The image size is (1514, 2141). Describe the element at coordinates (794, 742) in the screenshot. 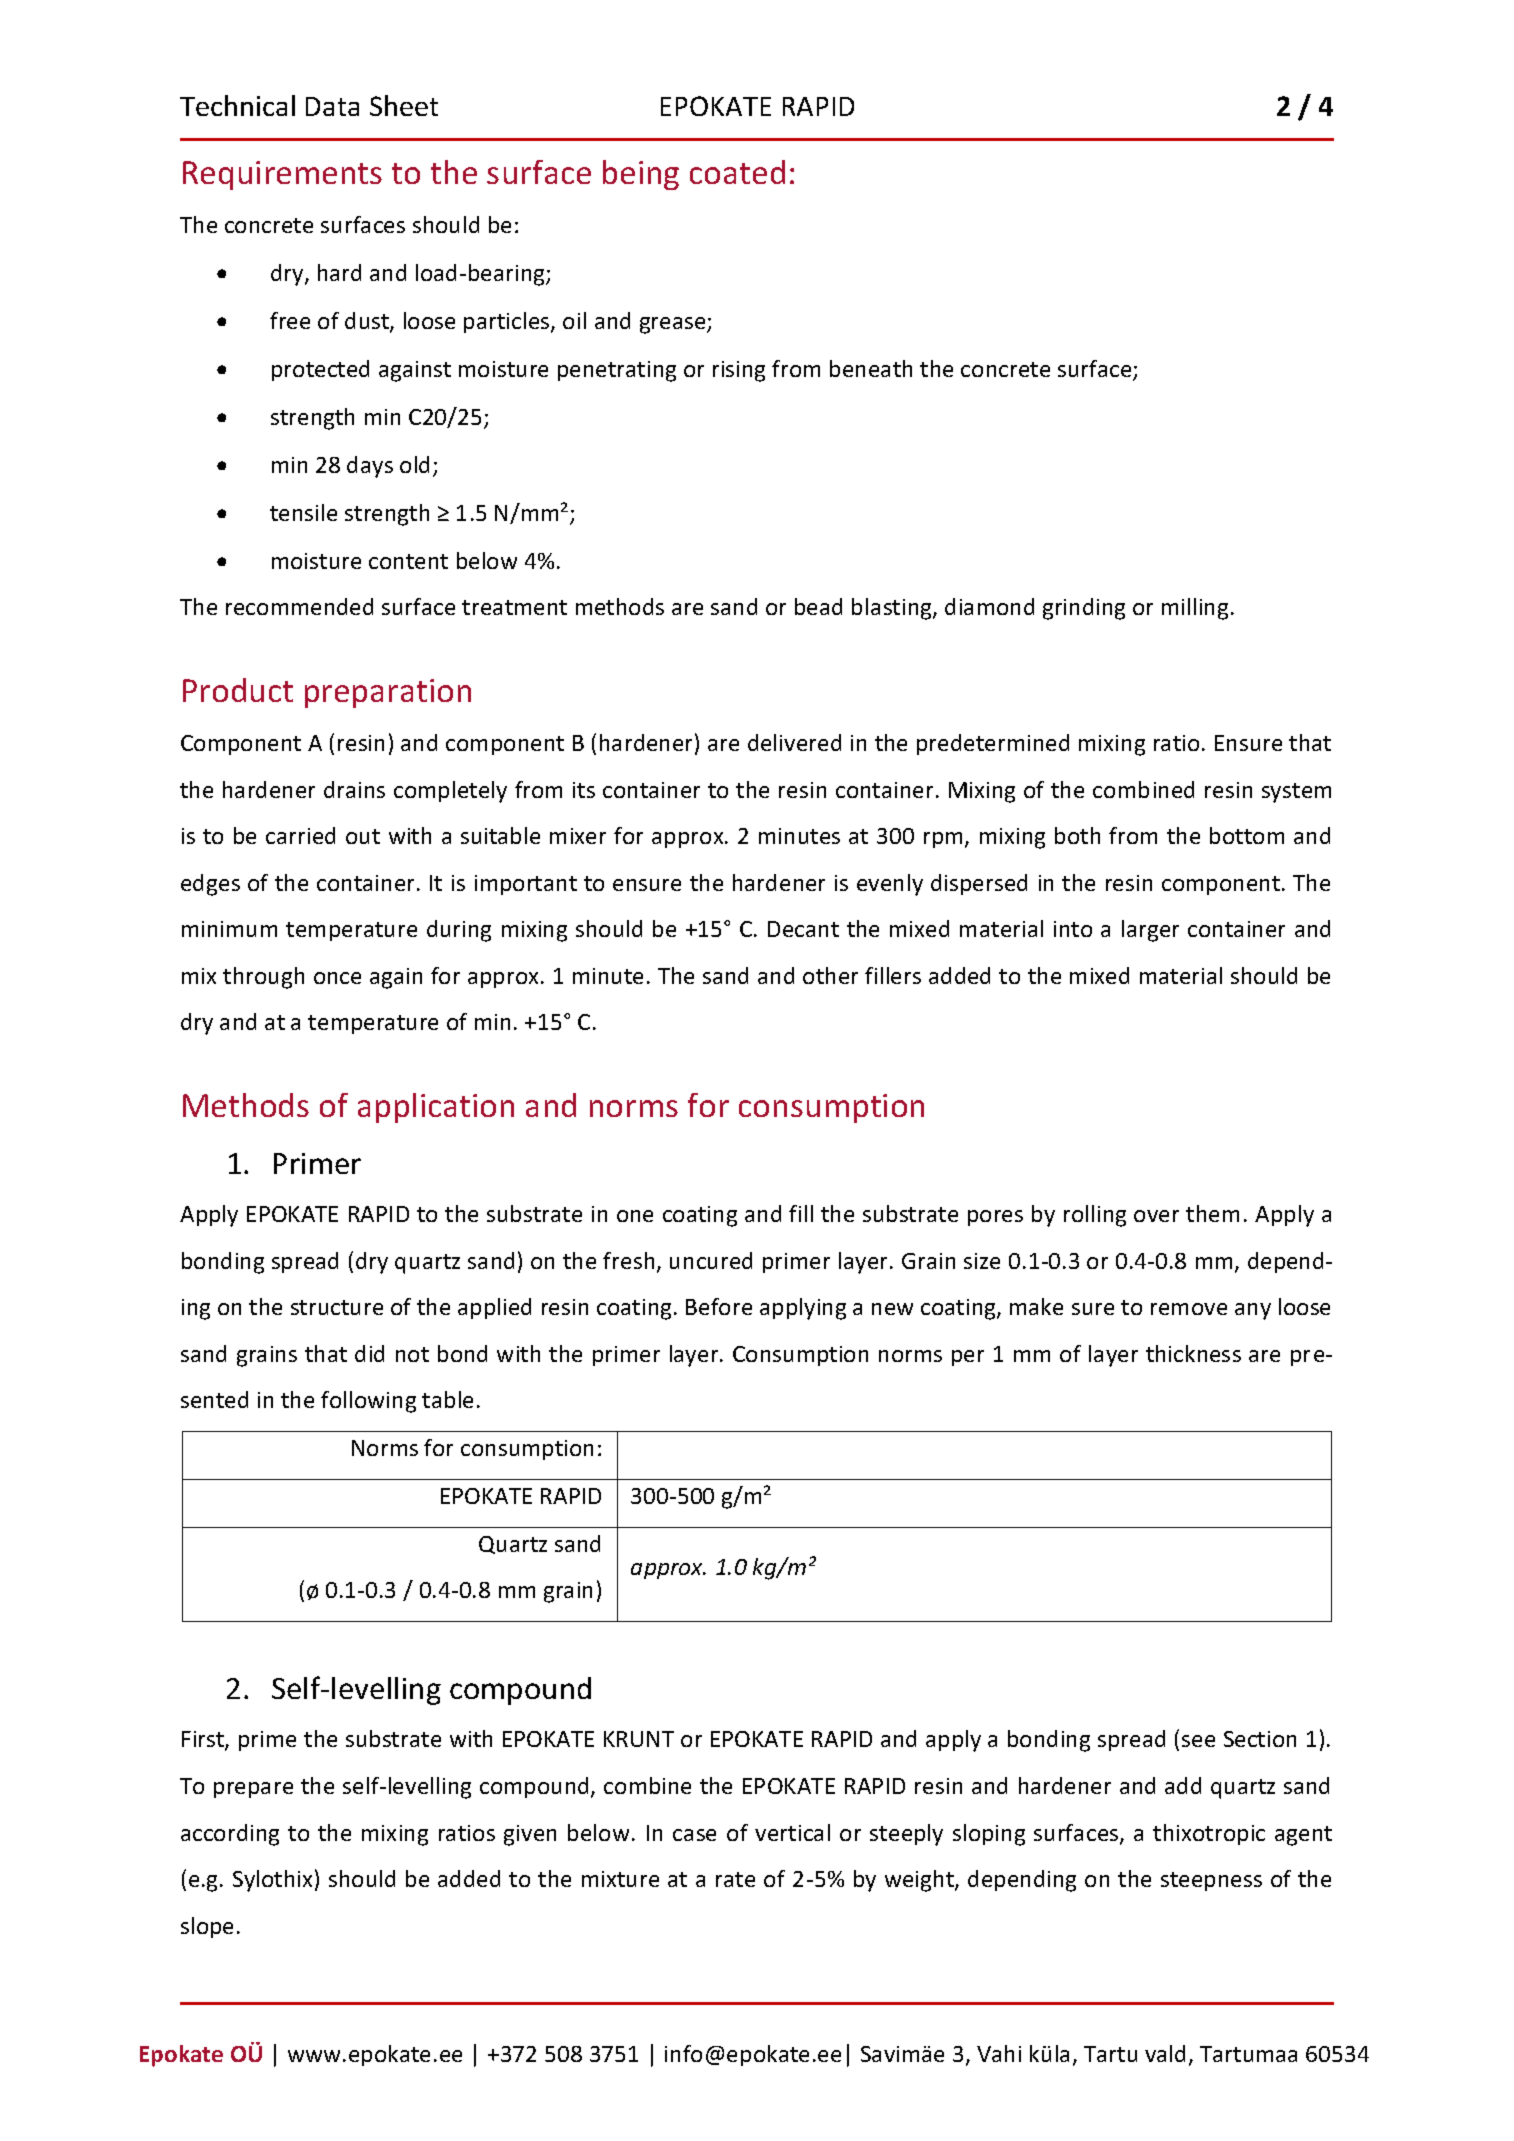

I see `delivered` at that location.
